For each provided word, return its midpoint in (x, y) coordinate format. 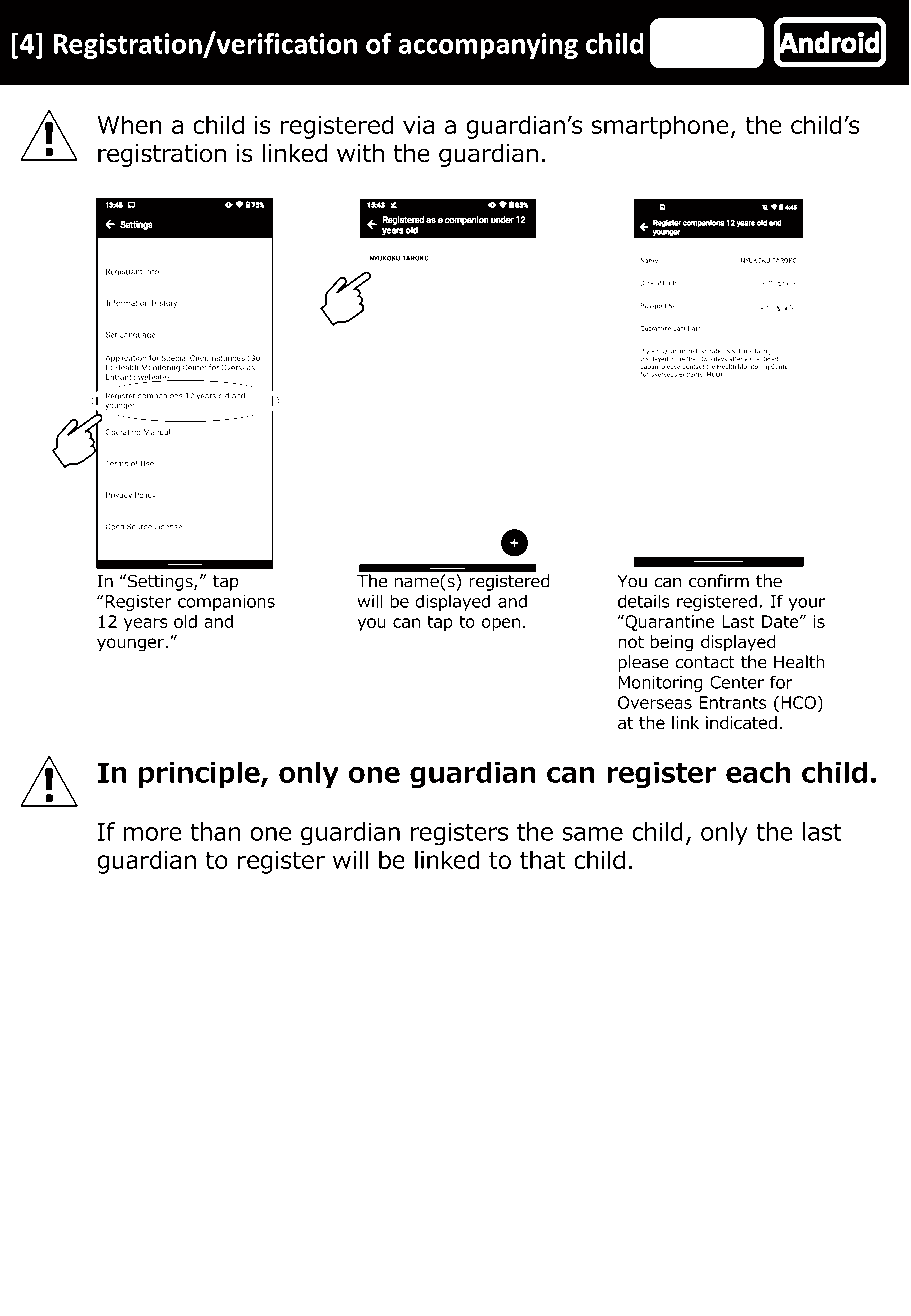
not (631, 642)
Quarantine (669, 623)
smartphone (660, 127)
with (360, 153)
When (129, 124)
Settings (161, 582)
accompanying (488, 46)
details (644, 601)
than (215, 831)
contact (705, 662)
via (418, 125)
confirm (719, 581)
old (185, 621)
